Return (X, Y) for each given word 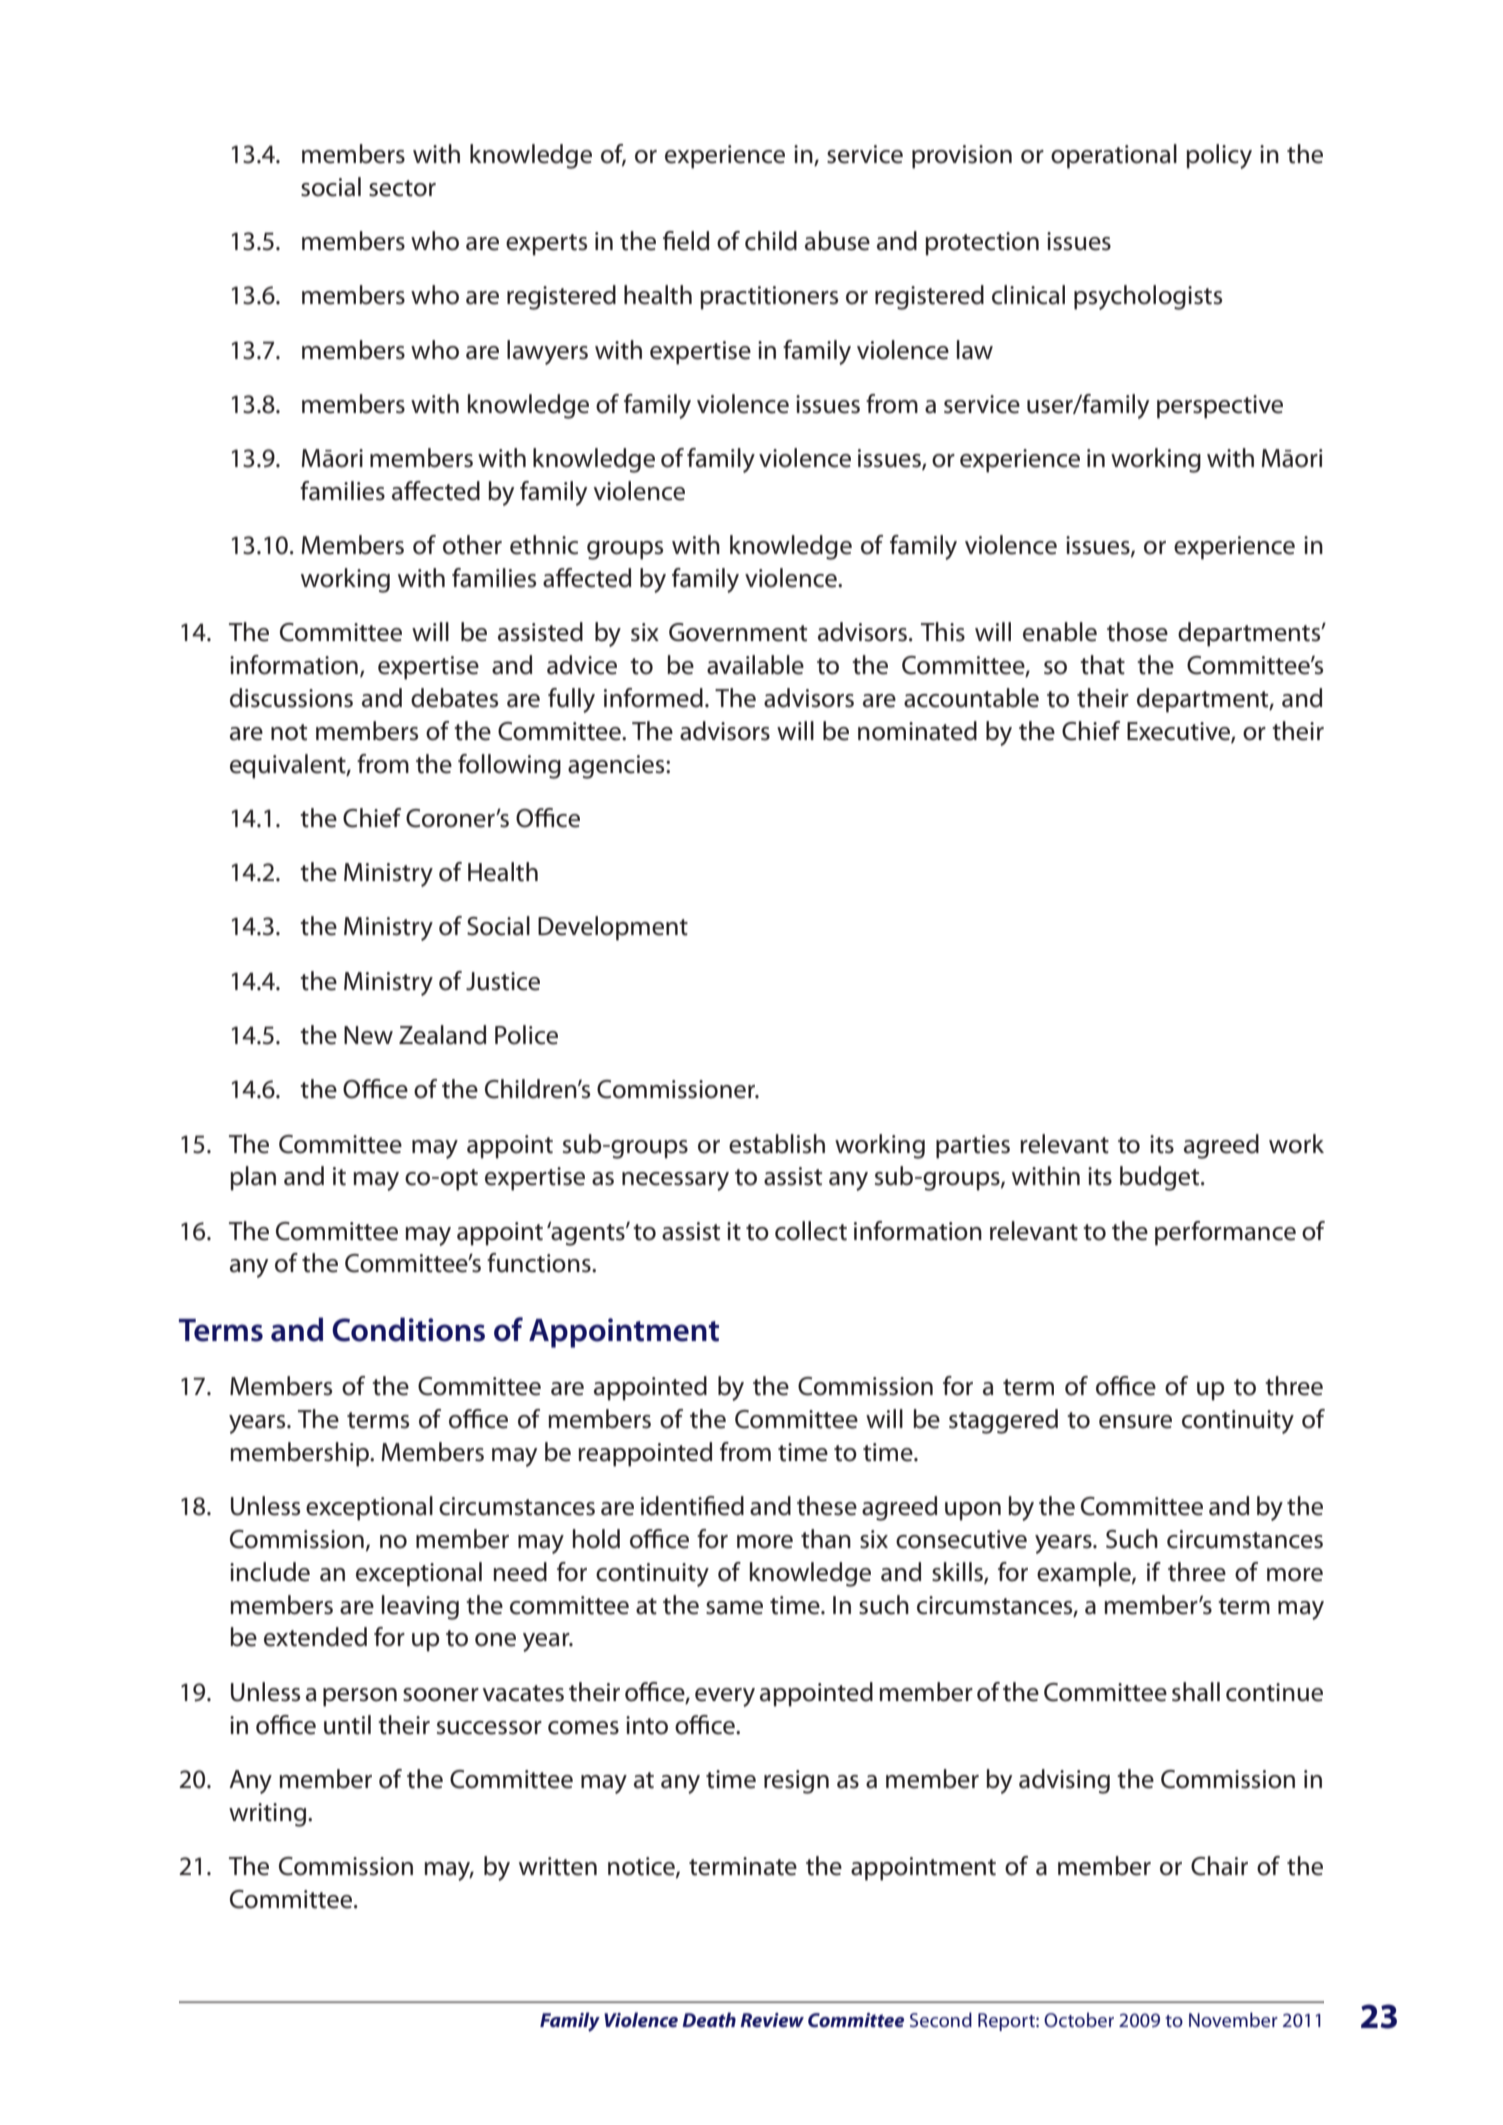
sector (402, 188)
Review (772, 2020)
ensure (1135, 1422)
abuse (837, 241)
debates (454, 698)
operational (1114, 156)
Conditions (408, 1329)
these (827, 1506)
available (755, 665)
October (1079, 2019)
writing (269, 1815)
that (1102, 665)
